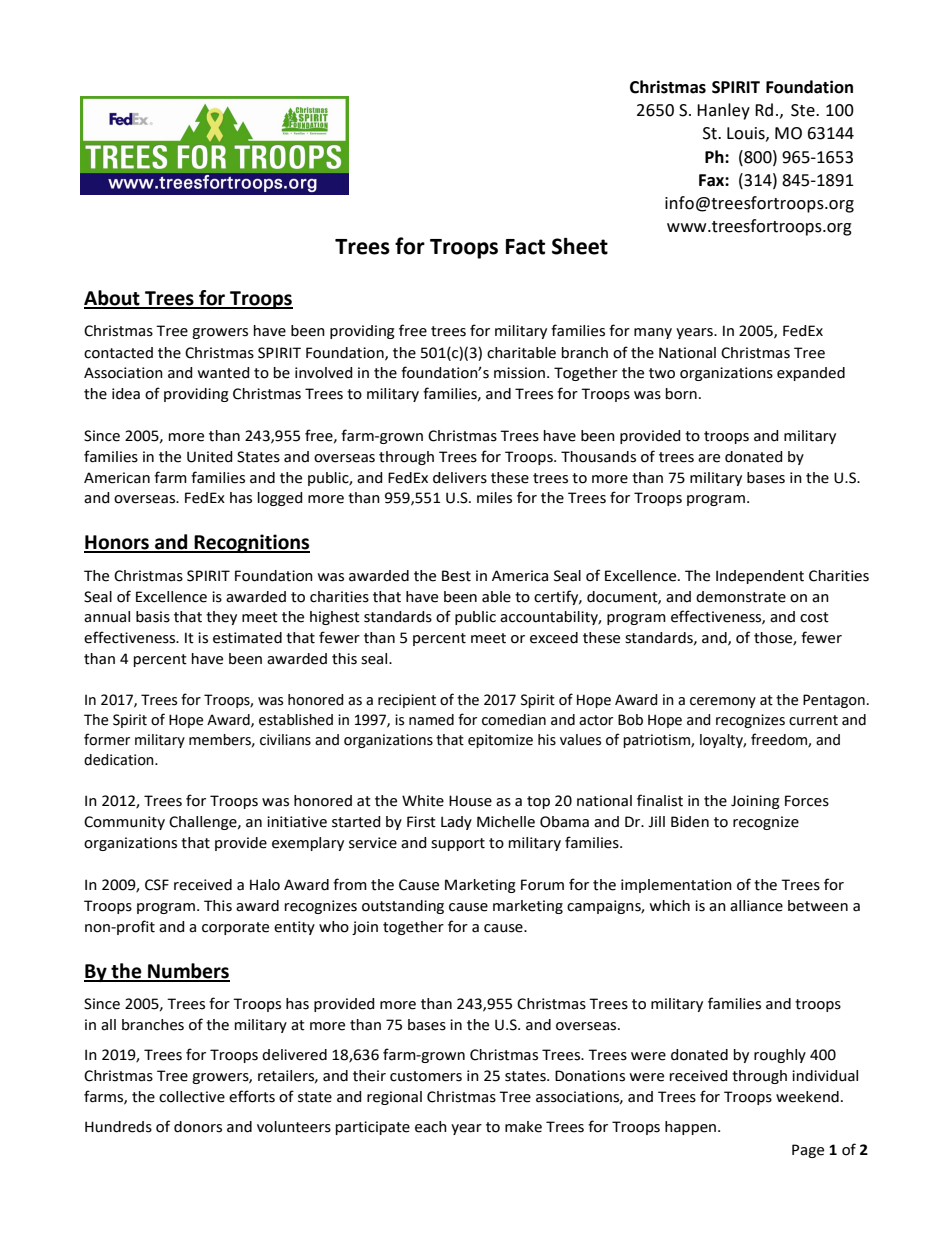  I want to click on delivers, so click(460, 478).
